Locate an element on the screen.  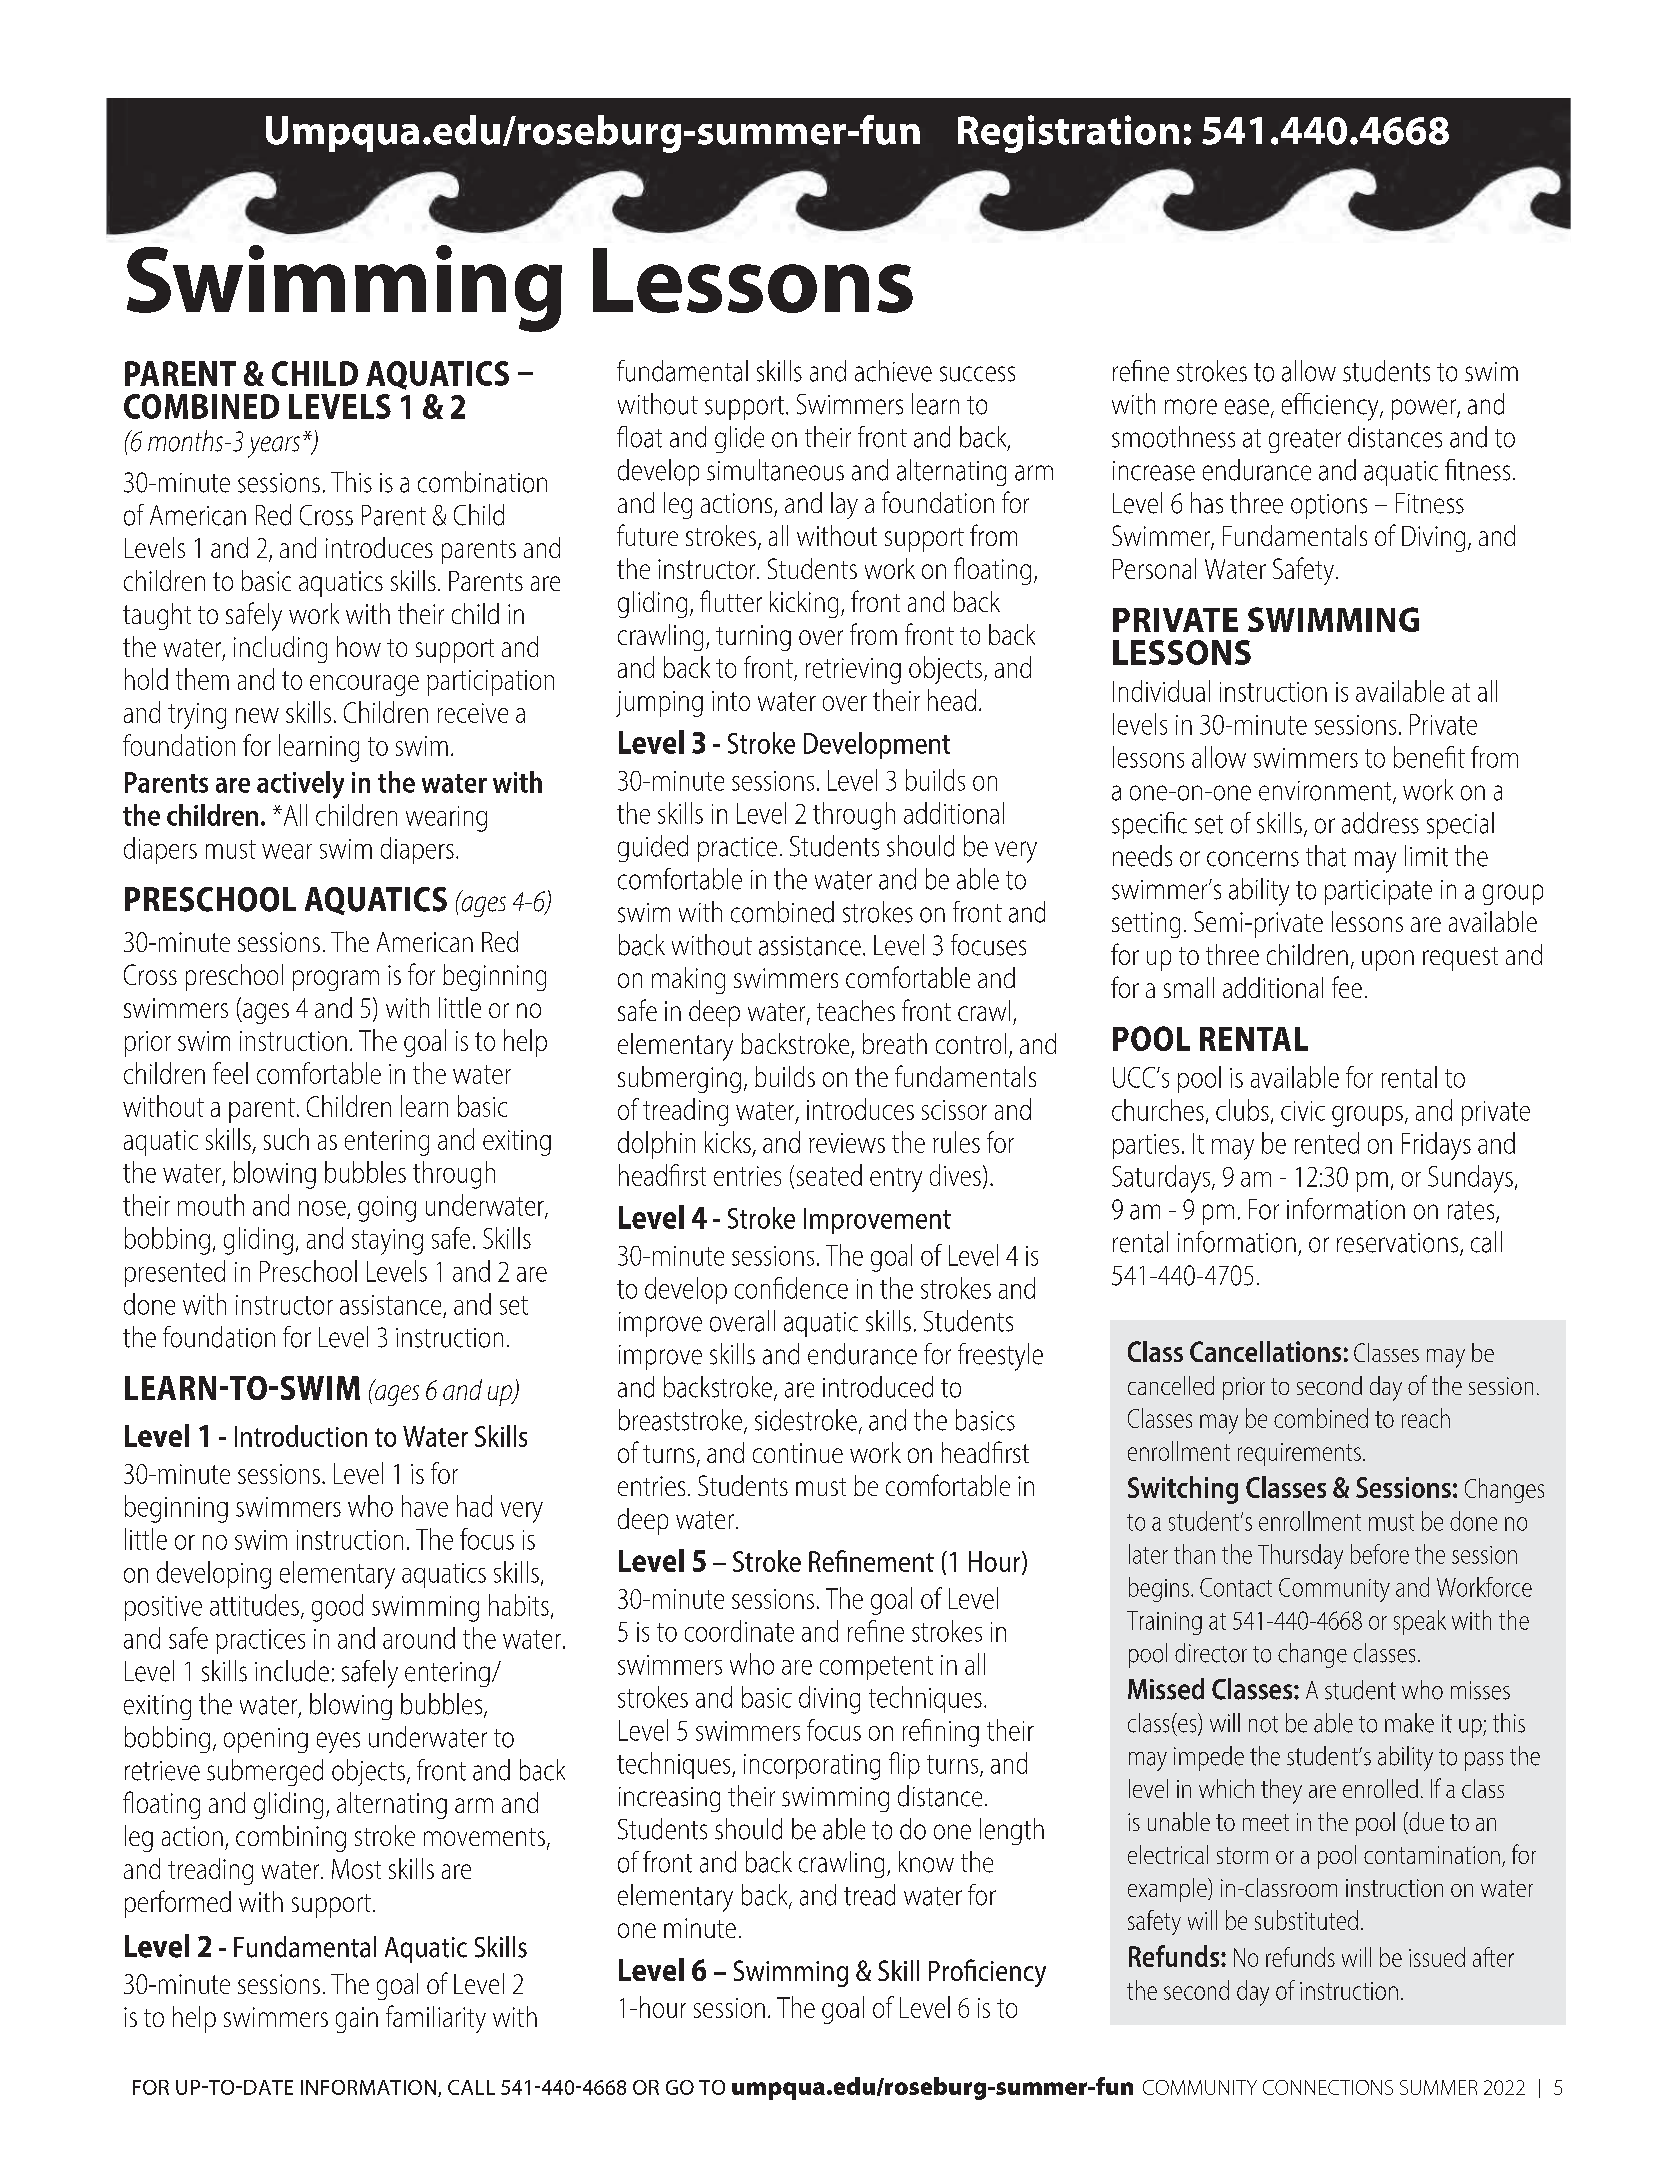
achieve is located at coordinates (893, 371).
